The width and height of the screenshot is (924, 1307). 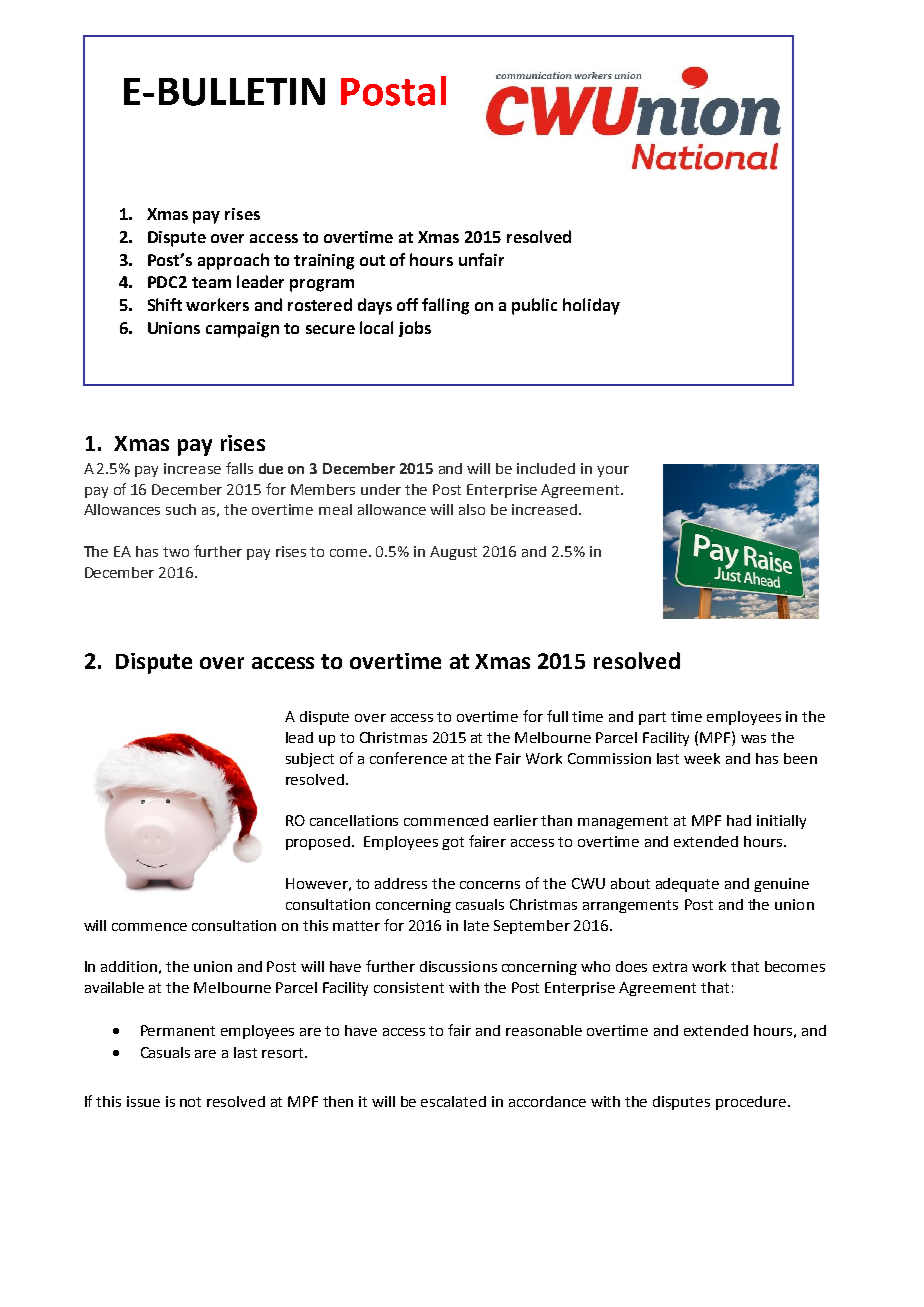 I want to click on not, so click(x=190, y=1102).
